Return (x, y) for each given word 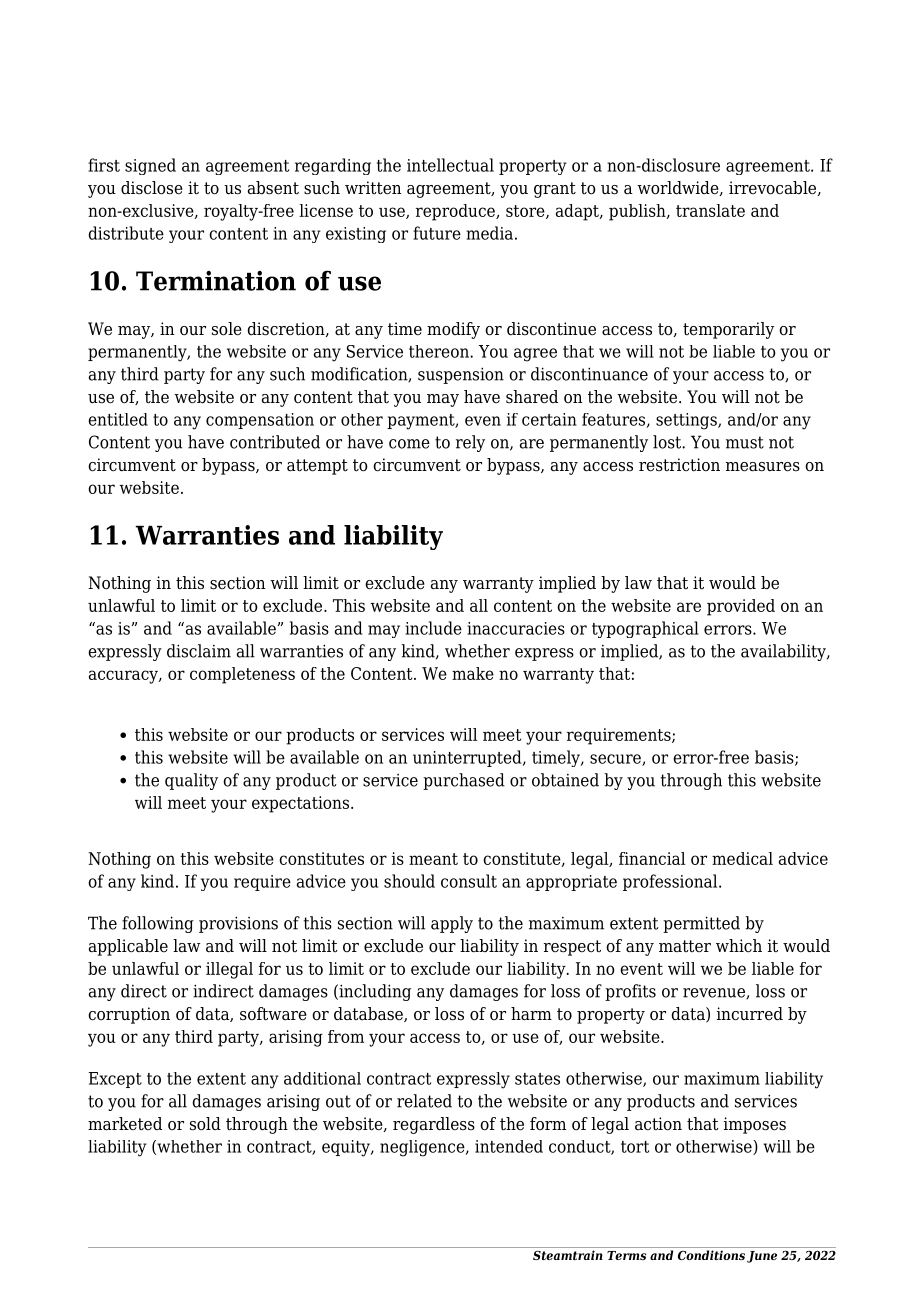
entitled (118, 419)
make (473, 673)
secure (616, 760)
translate (710, 210)
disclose (152, 188)
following (158, 924)
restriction (679, 465)
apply (452, 924)
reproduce (456, 212)
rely (470, 443)
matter (685, 946)
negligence (423, 1148)
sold (205, 1124)
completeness (242, 675)
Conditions (711, 1255)
